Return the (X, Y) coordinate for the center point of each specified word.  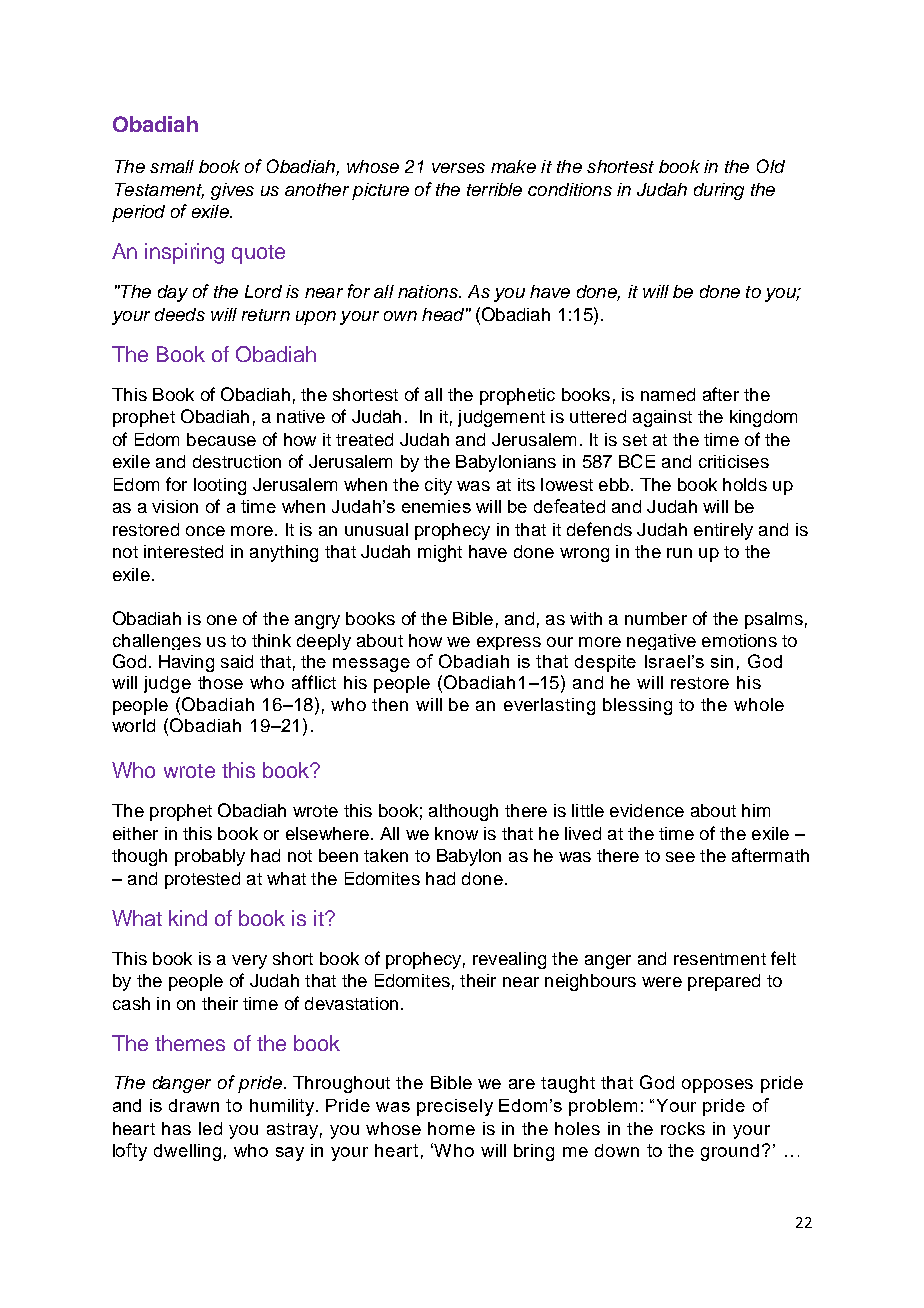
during (719, 191)
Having (186, 663)
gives (232, 191)
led (210, 1128)
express (509, 643)
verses (458, 168)
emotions (739, 640)
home (451, 1128)
